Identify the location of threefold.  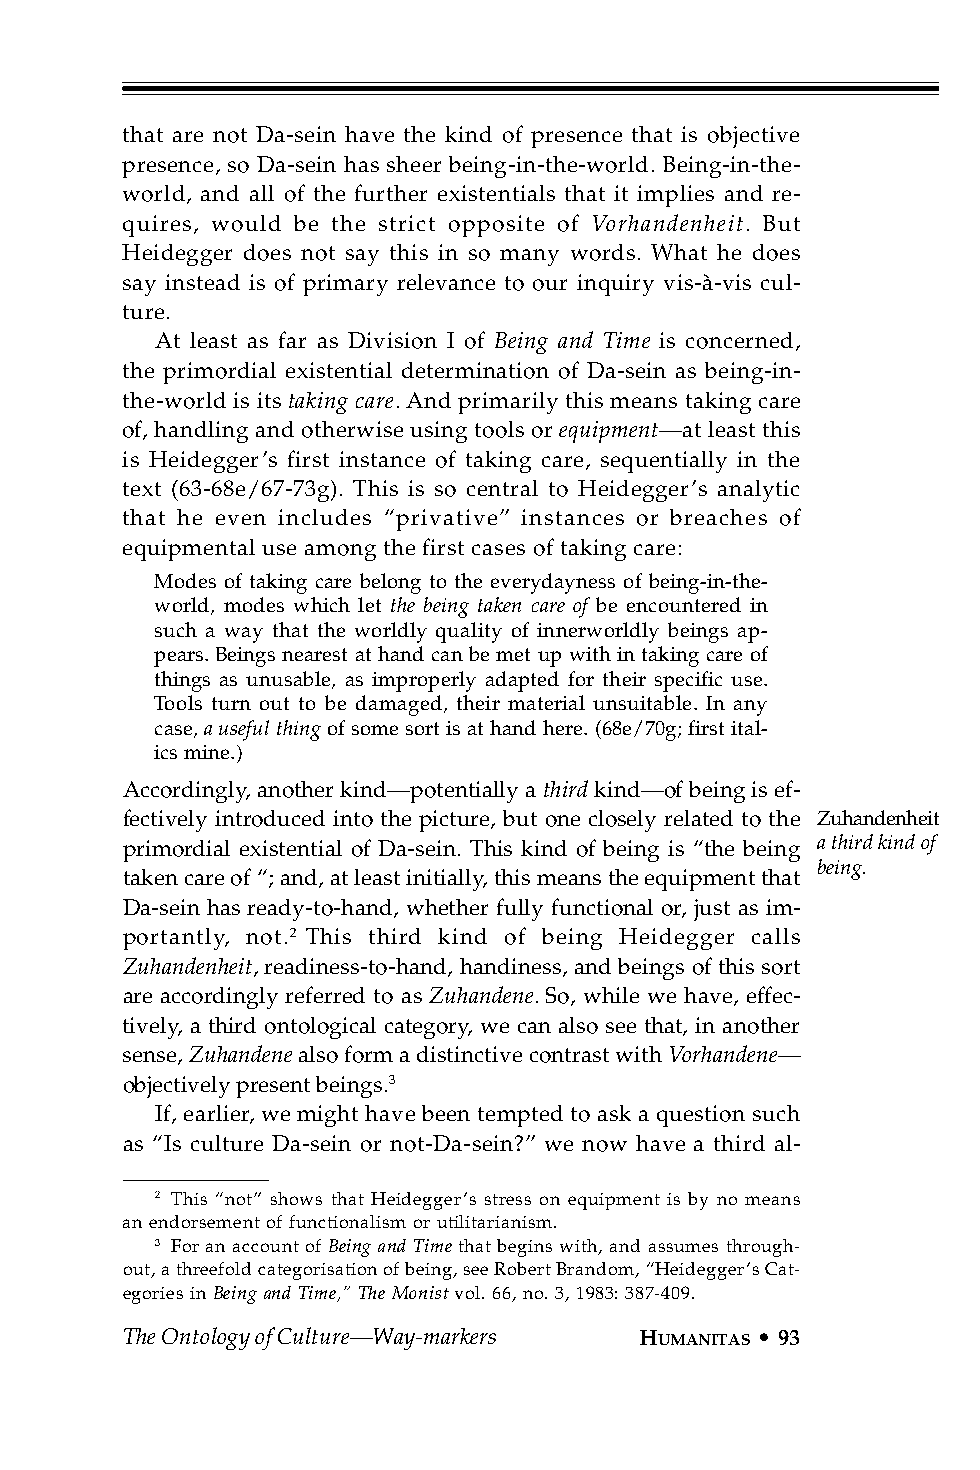
(214, 1268).
